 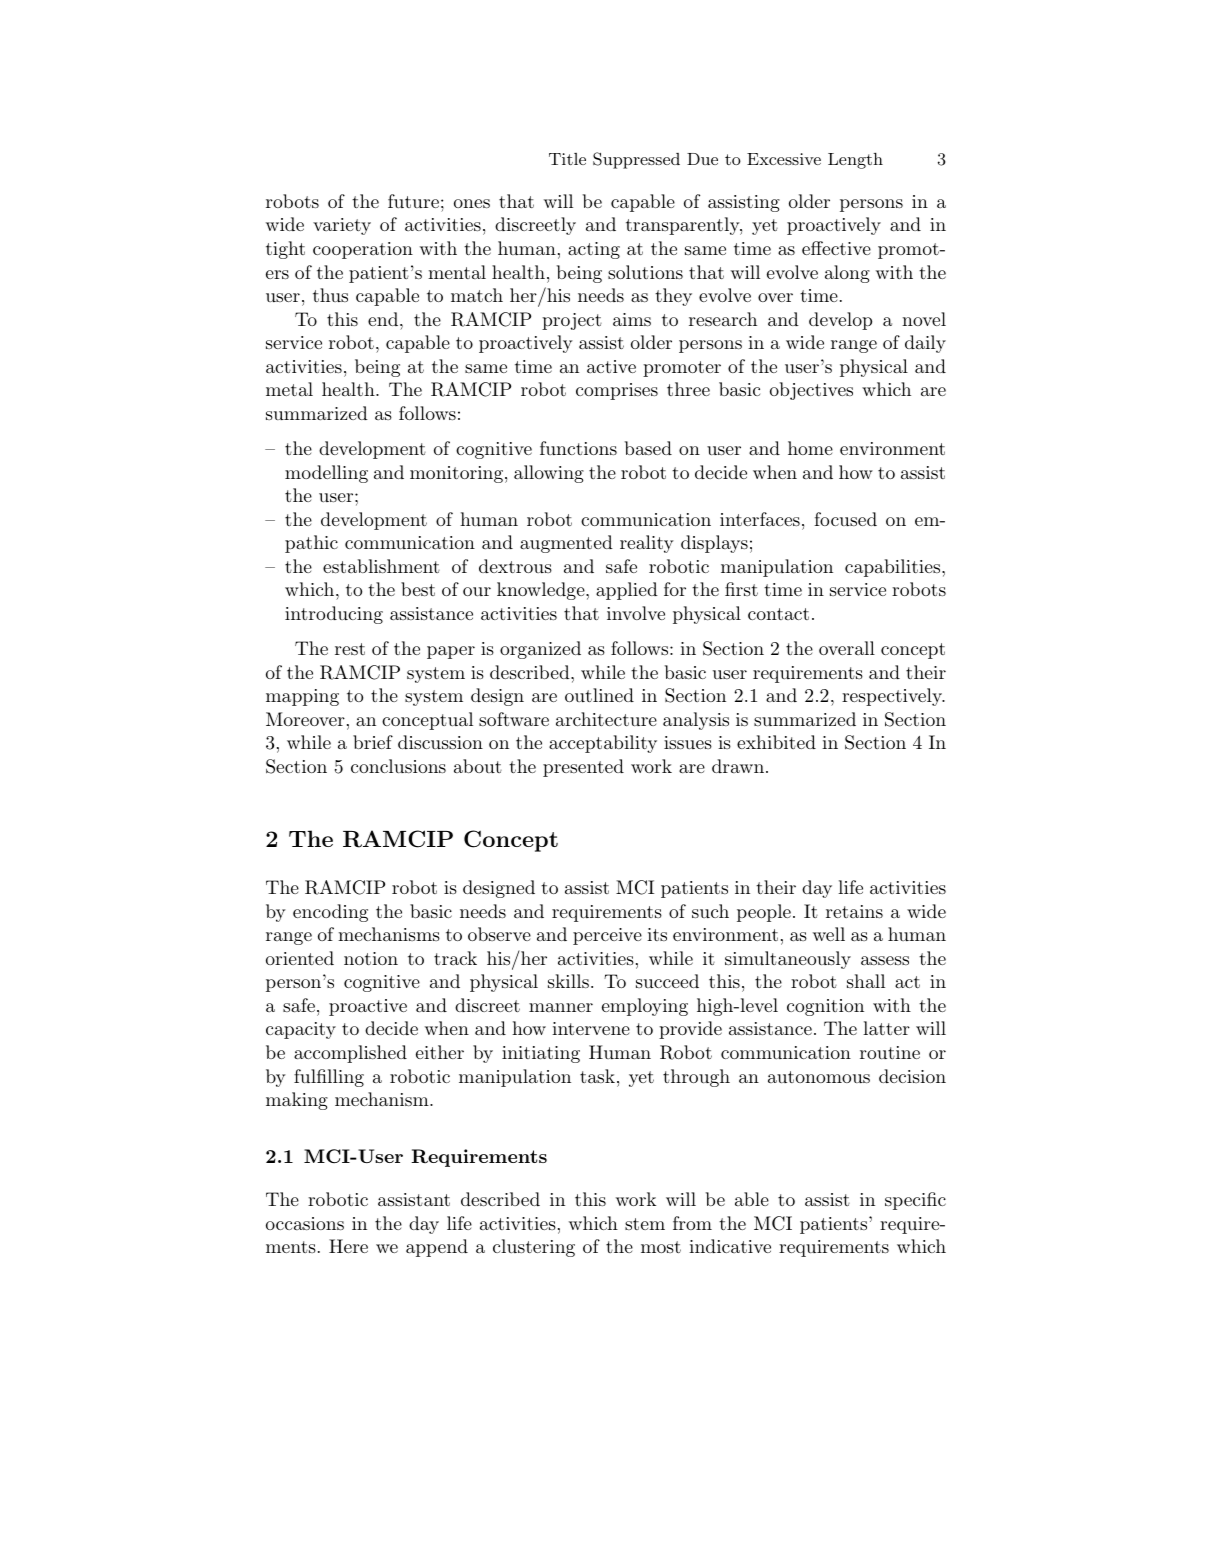 What do you see at coordinates (342, 226) in the image?
I see `variety` at bounding box center [342, 226].
